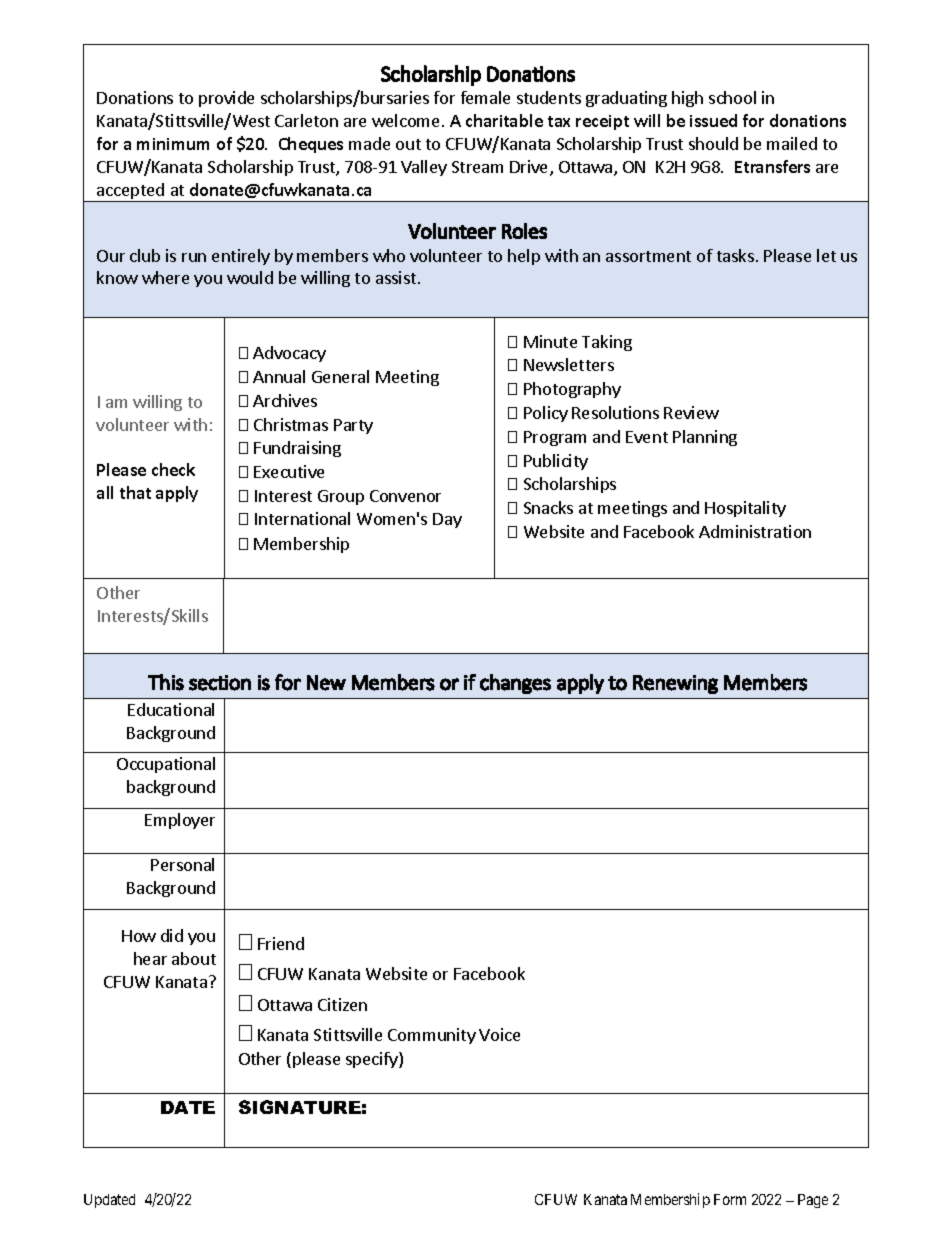  Describe the element at coordinates (432, 1036) in the image. I see `Community` at that location.
